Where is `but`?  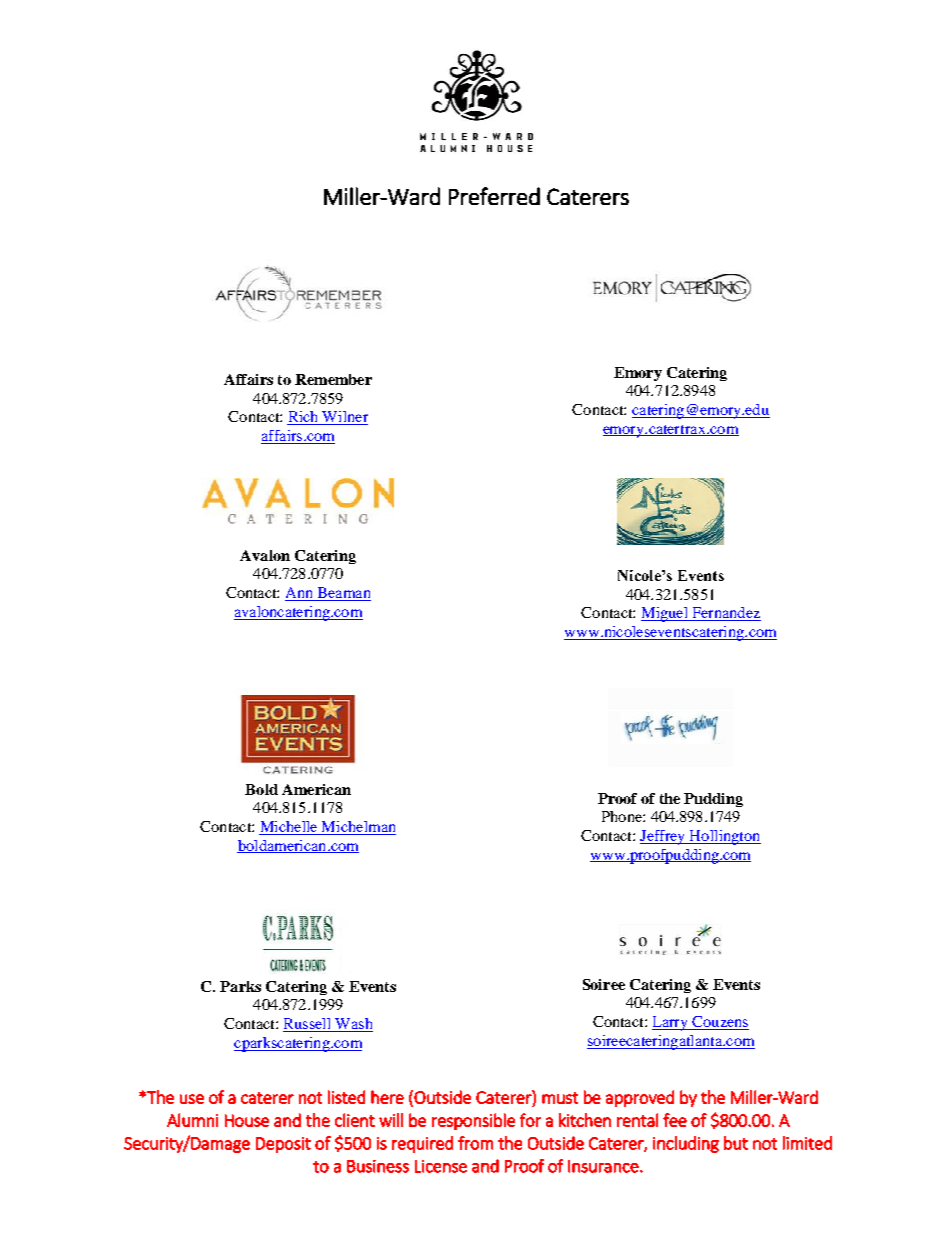
but is located at coordinates (736, 1143).
